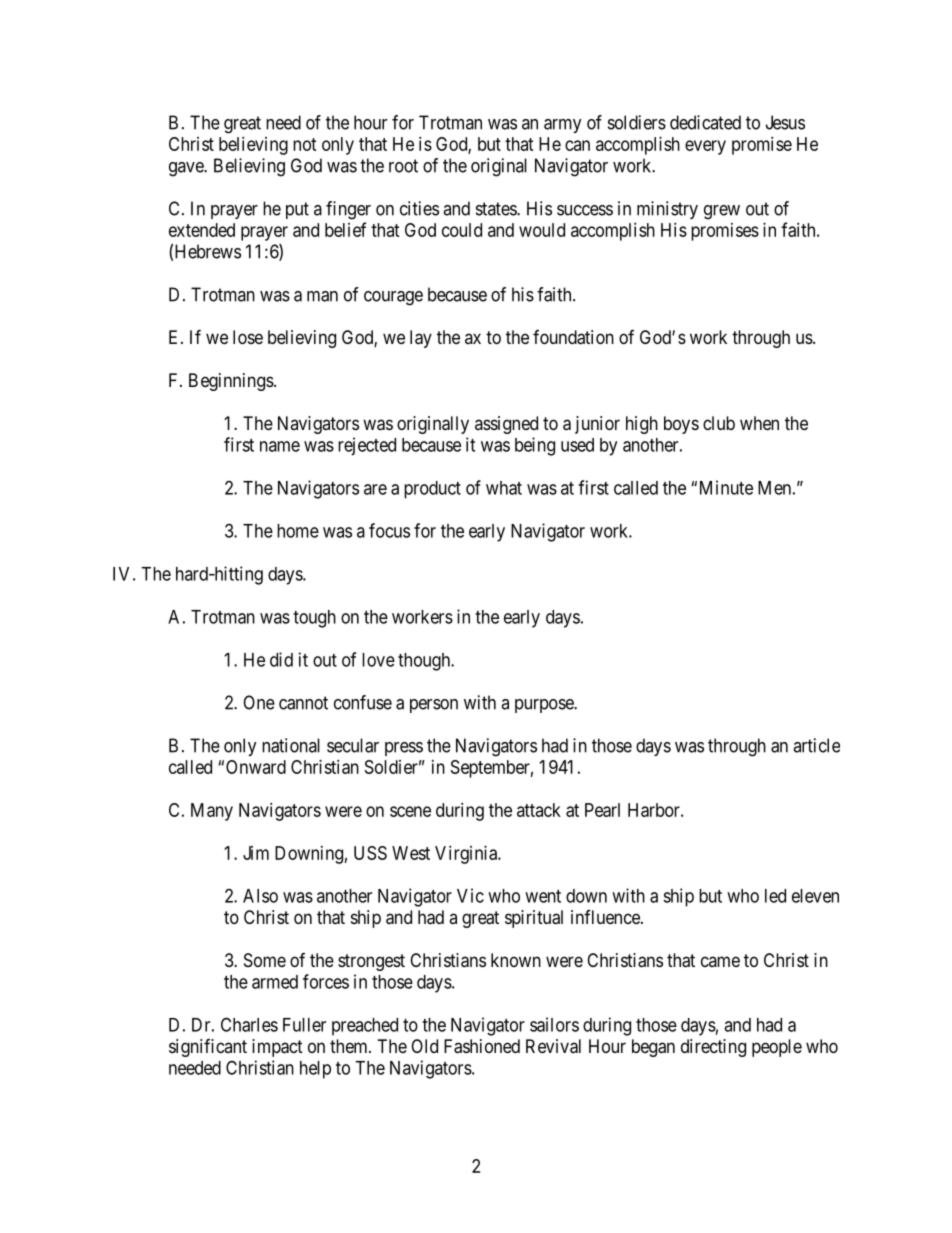  What do you see at coordinates (187, 169) in the image?
I see `gave` at bounding box center [187, 169].
